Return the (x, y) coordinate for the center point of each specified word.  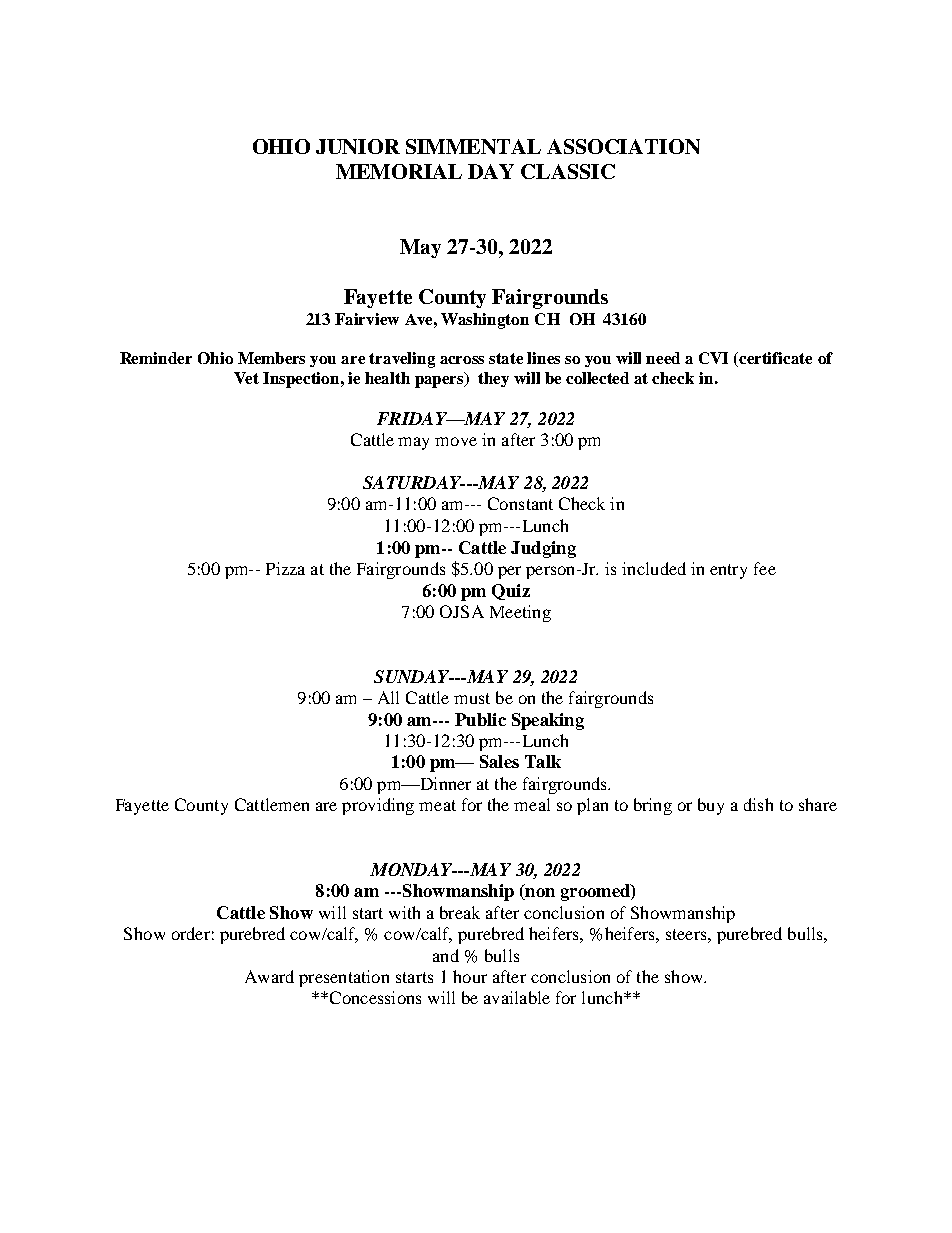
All (388, 697)
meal (532, 804)
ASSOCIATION (623, 146)
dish (758, 804)
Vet (246, 378)
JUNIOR (358, 146)
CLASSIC (568, 171)
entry (728, 571)
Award (269, 976)
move (456, 441)
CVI (713, 358)
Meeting (520, 613)
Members (271, 358)
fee (765, 568)
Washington (485, 321)
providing (378, 806)
